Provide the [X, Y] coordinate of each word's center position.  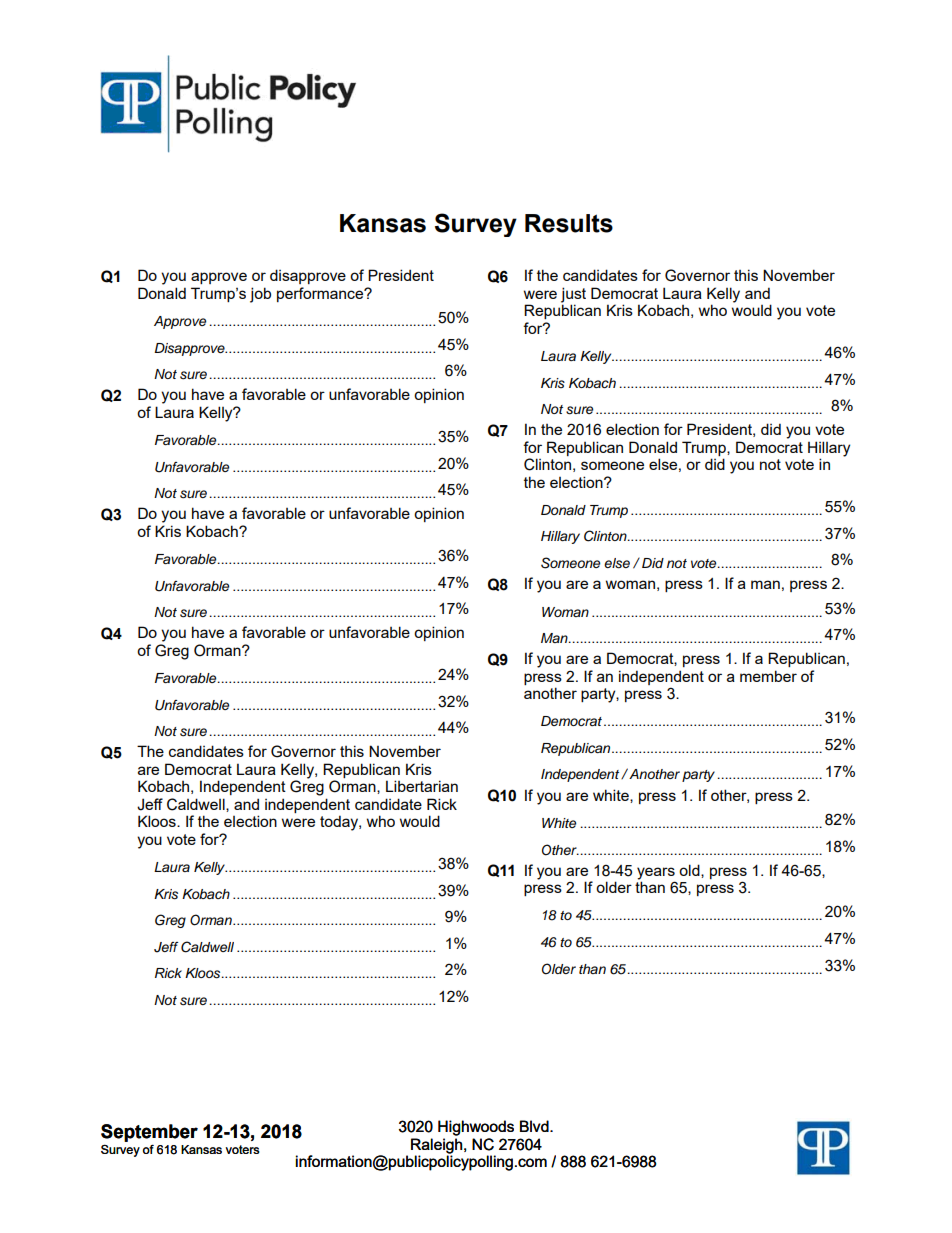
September [149, 1133]
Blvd [535, 1126]
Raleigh [438, 1147]
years [656, 874]
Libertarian [422, 786]
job [260, 295]
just [573, 296]
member [768, 676]
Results [569, 223]
